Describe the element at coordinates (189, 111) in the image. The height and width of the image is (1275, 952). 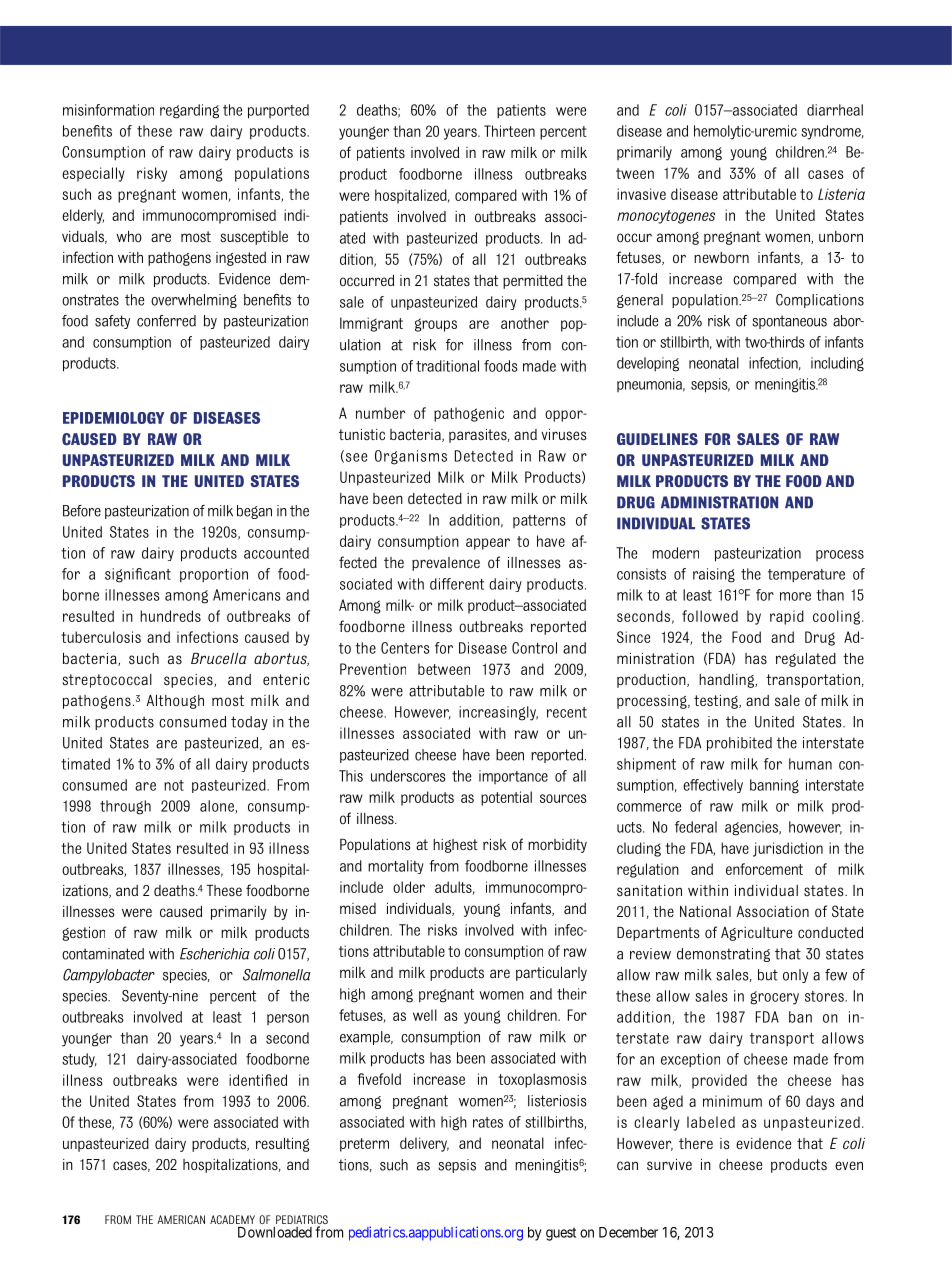
I see `regarding` at that location.
